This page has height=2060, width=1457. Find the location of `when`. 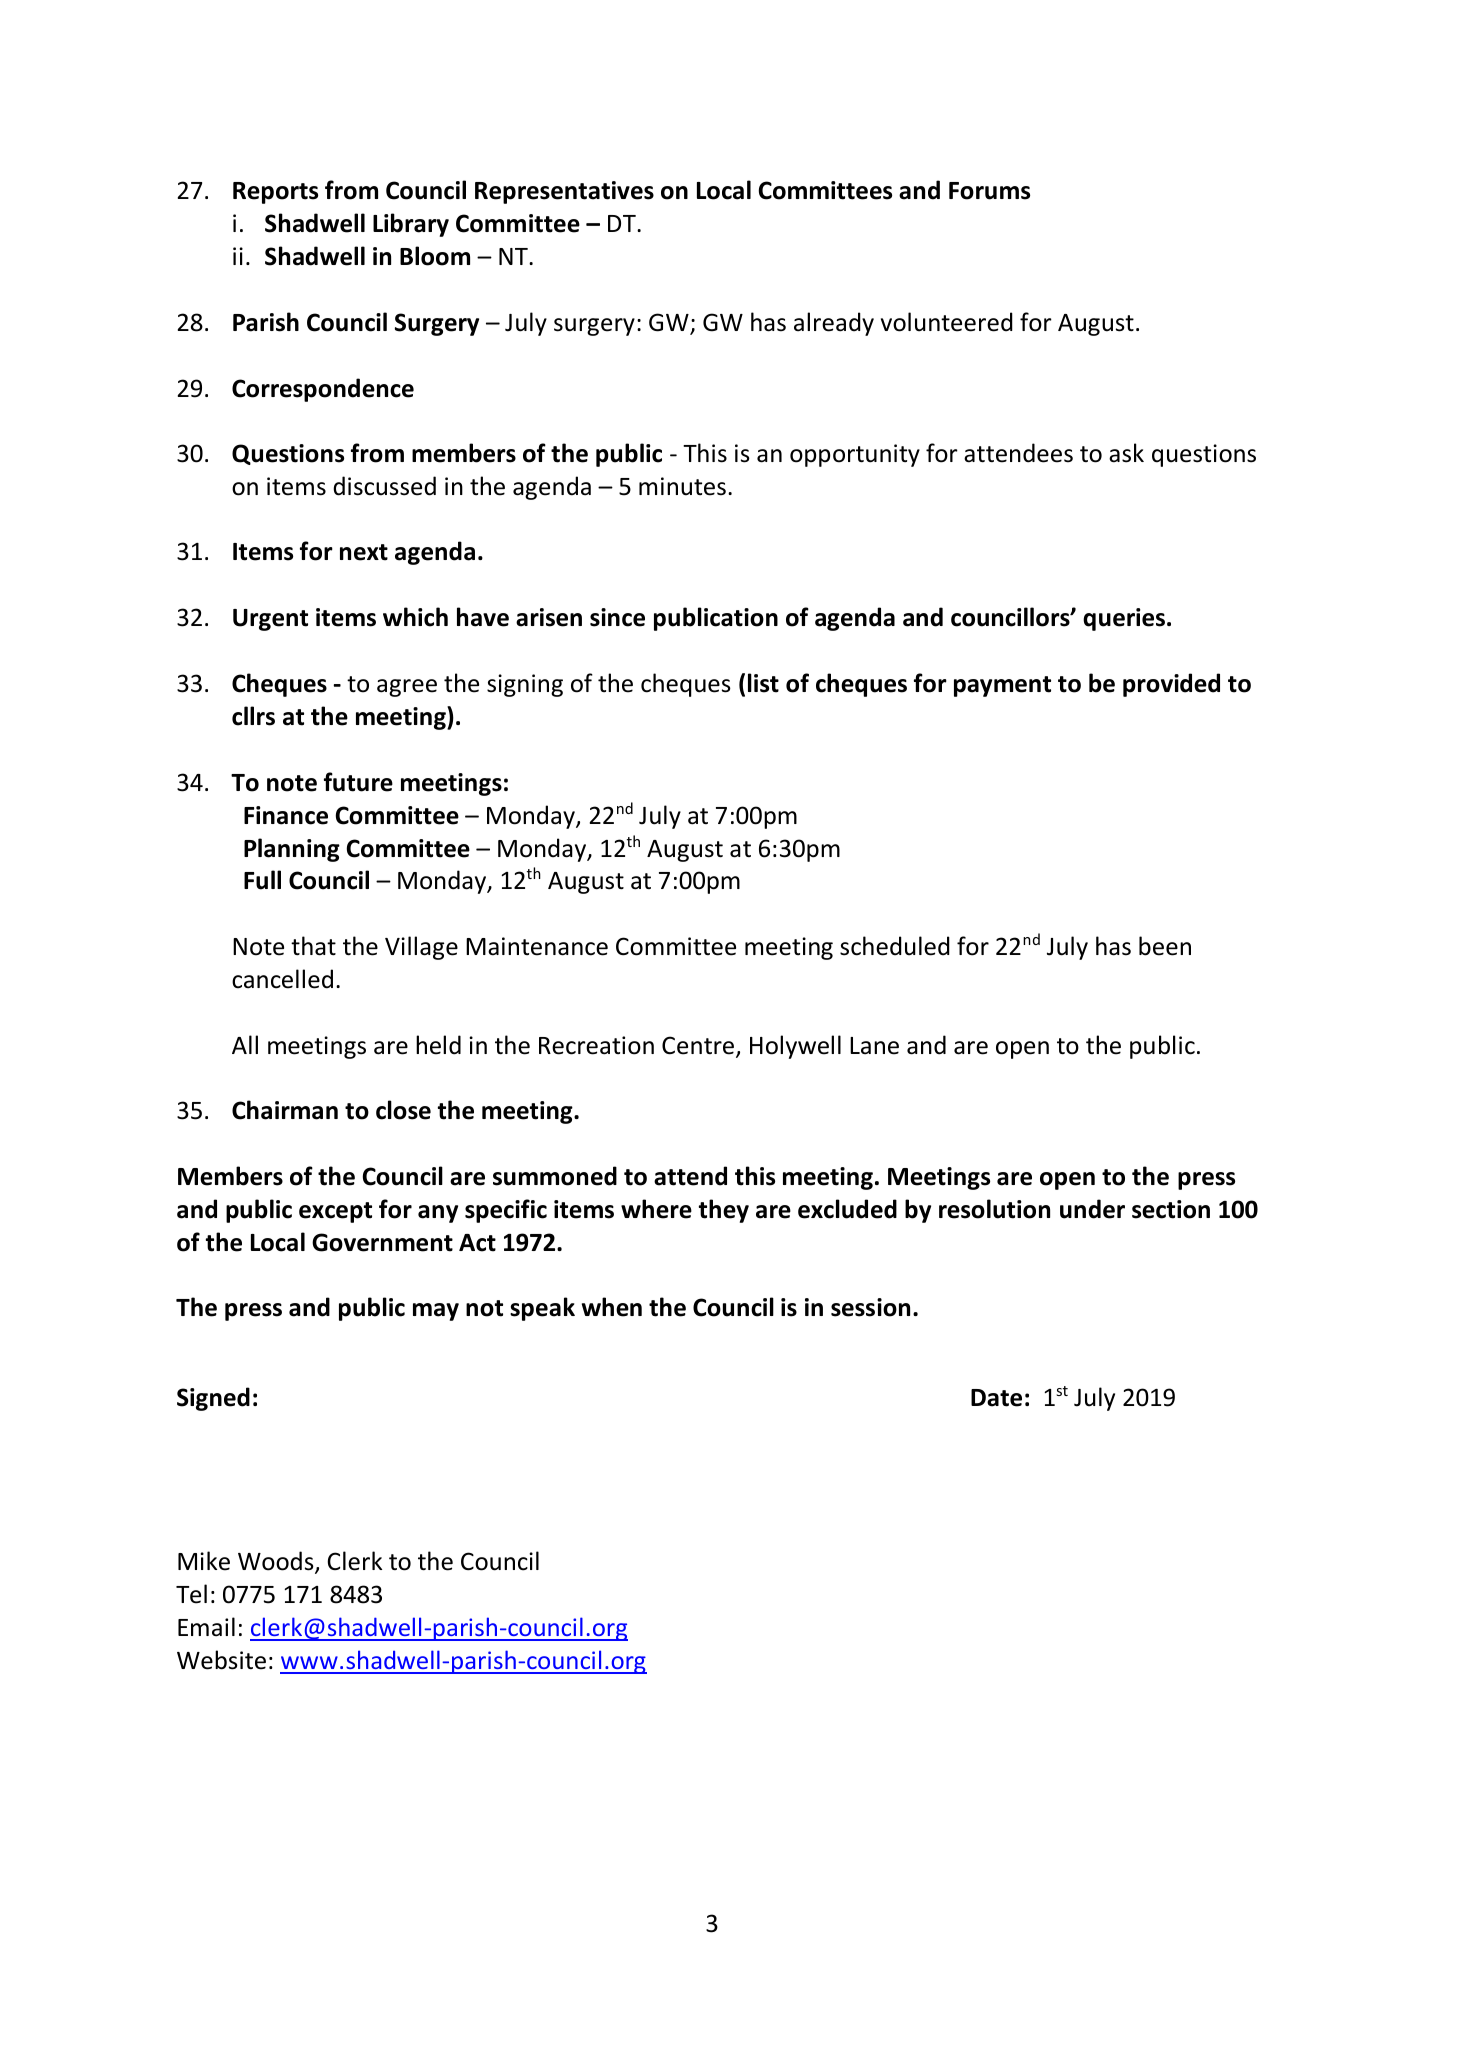

when is located at coordinates (612, 1307).
